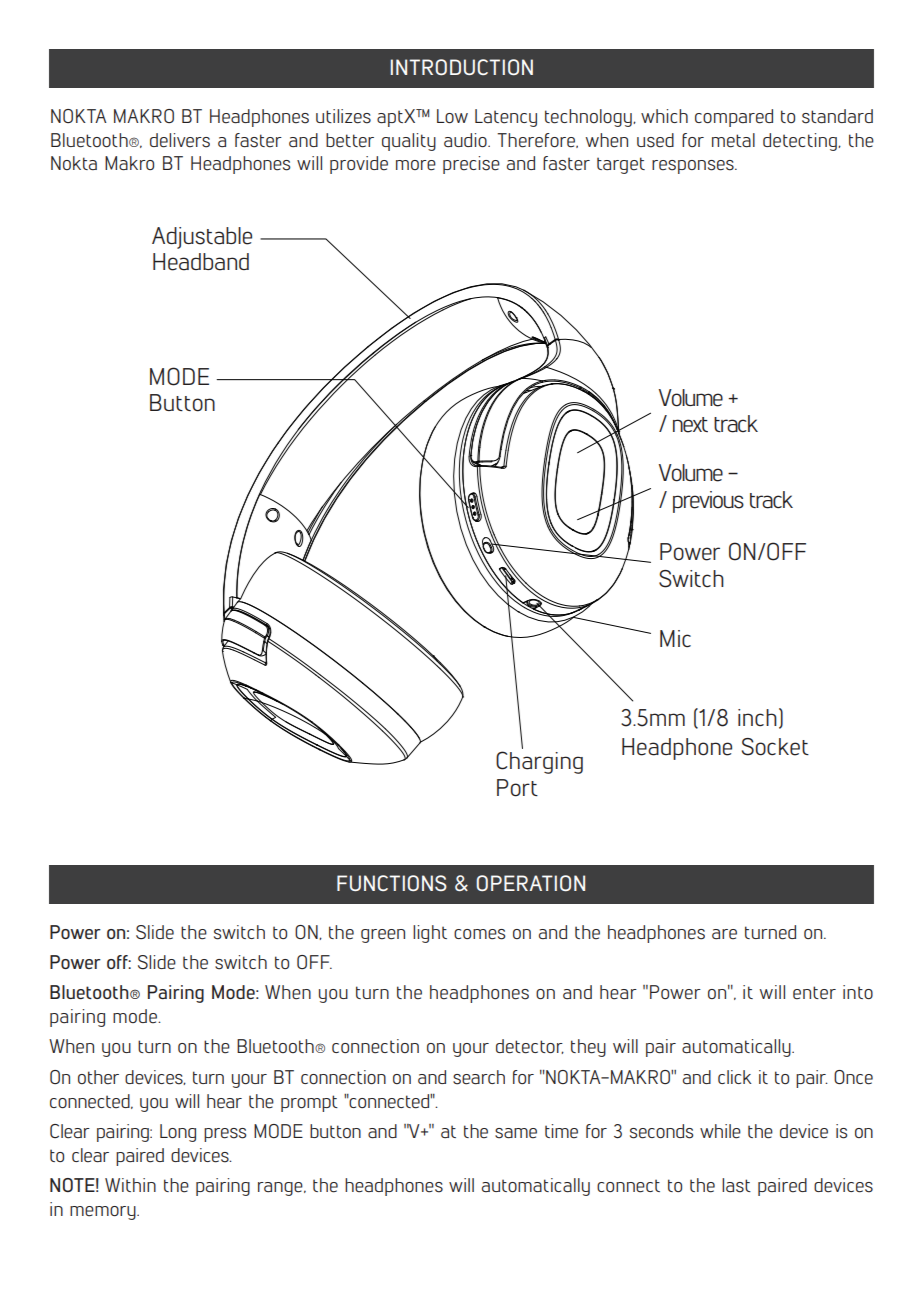 This image has height=1308, width=924. I want to click on same, so click(516, 1133).
